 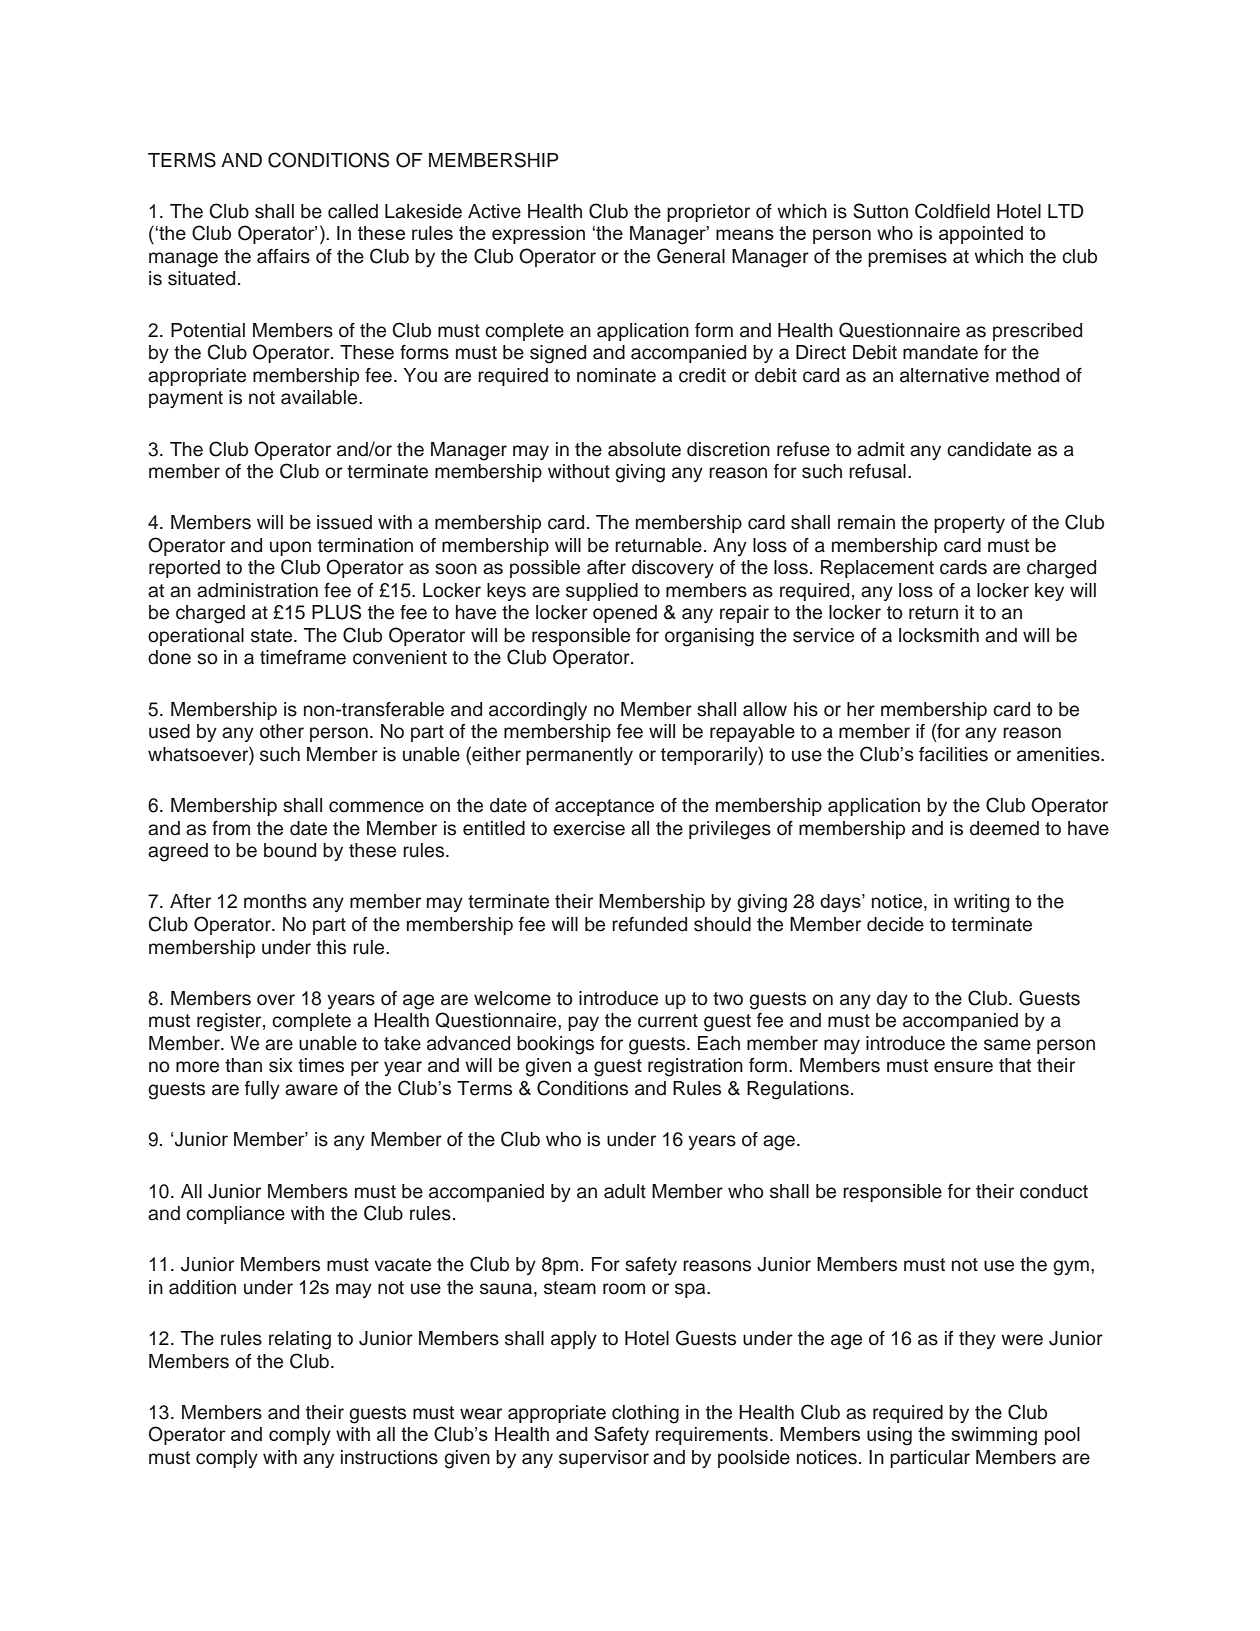 What do you see at coordinates (691, 256) in the image?
I see `General` at bounding box center [691, 256].
